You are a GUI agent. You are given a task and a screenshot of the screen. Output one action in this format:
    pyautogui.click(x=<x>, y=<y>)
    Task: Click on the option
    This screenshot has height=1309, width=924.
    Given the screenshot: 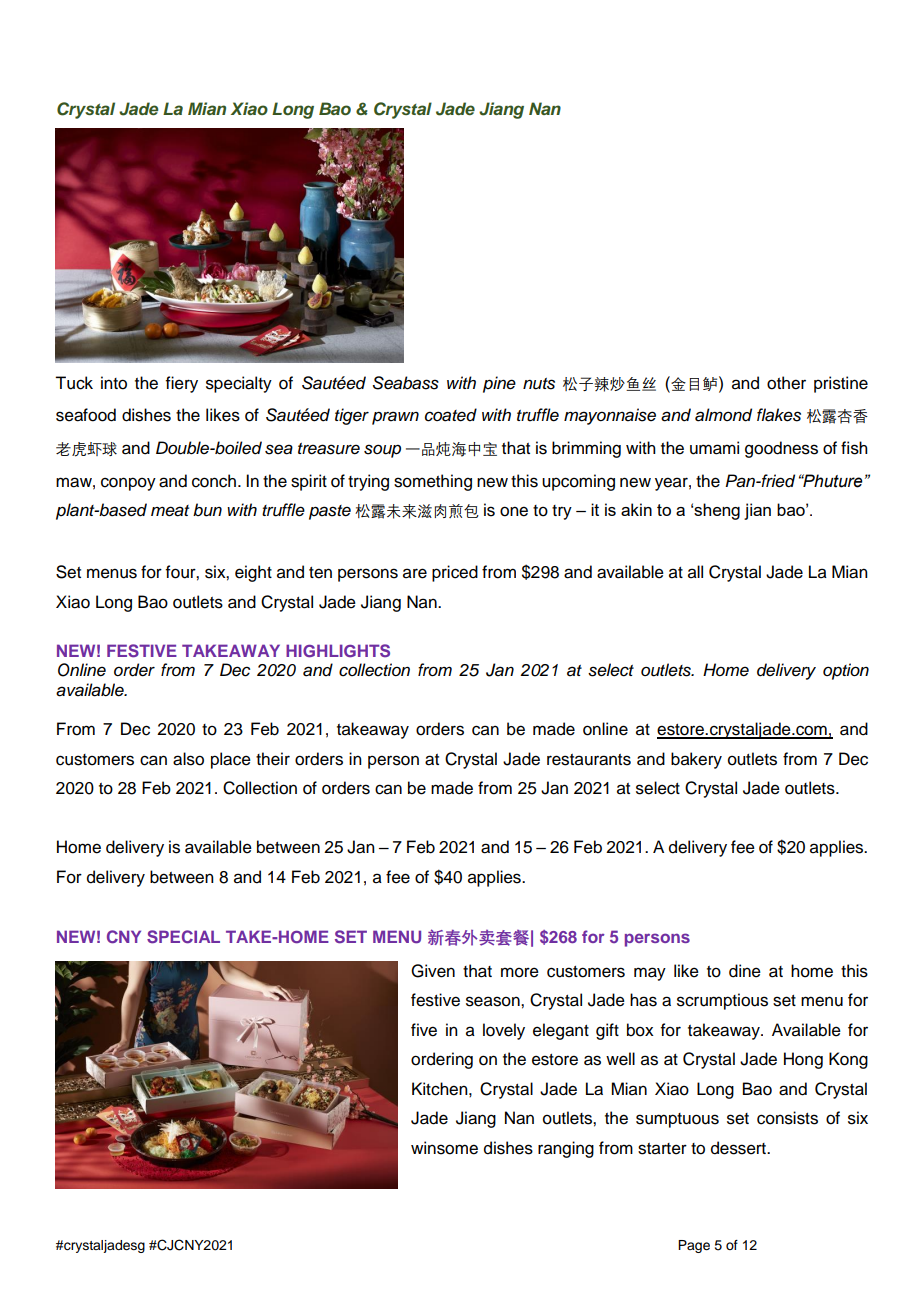 What is the action you would take?
    pyautogui.click(x=846, y=671)
